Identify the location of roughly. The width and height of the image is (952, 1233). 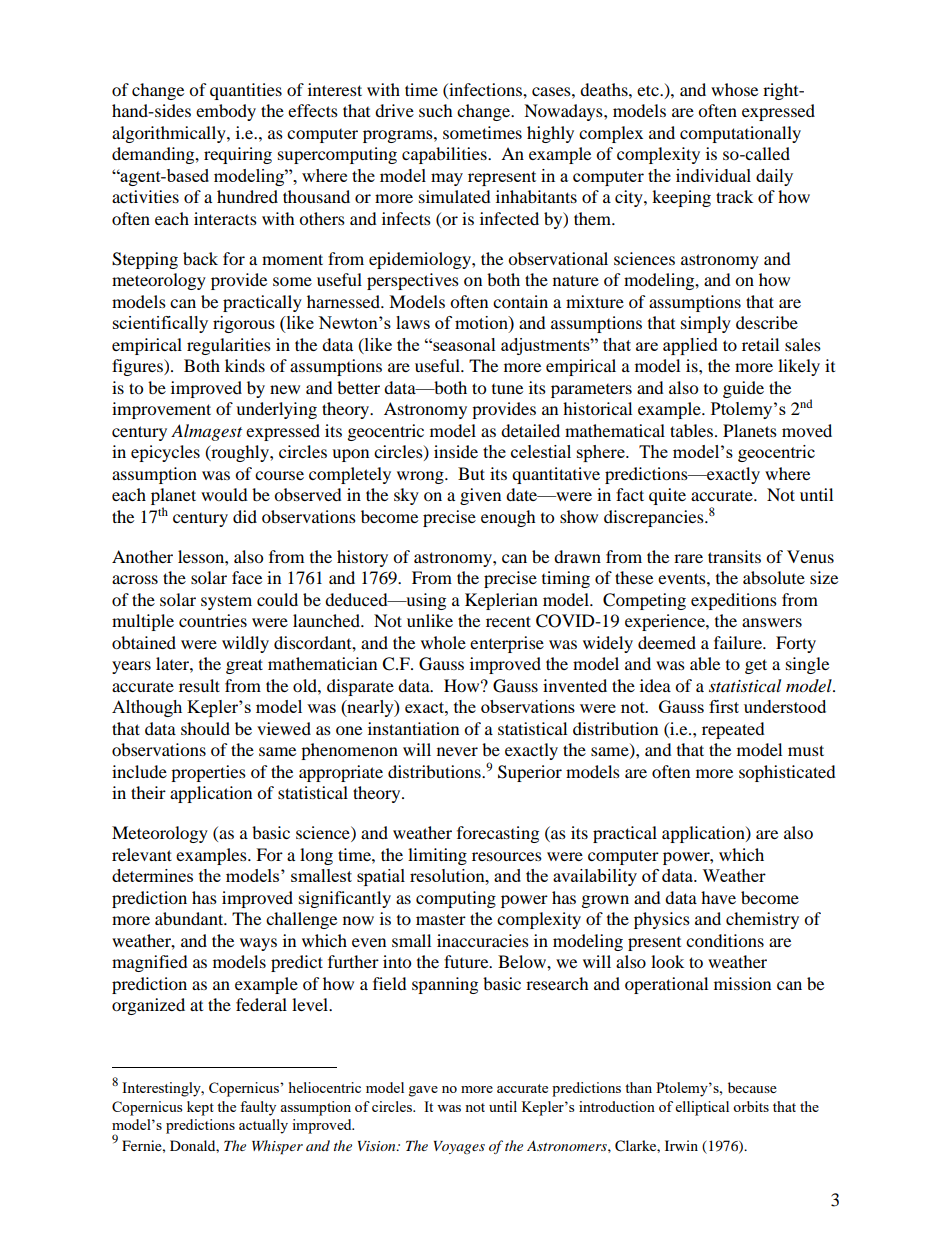
(240, 453).
